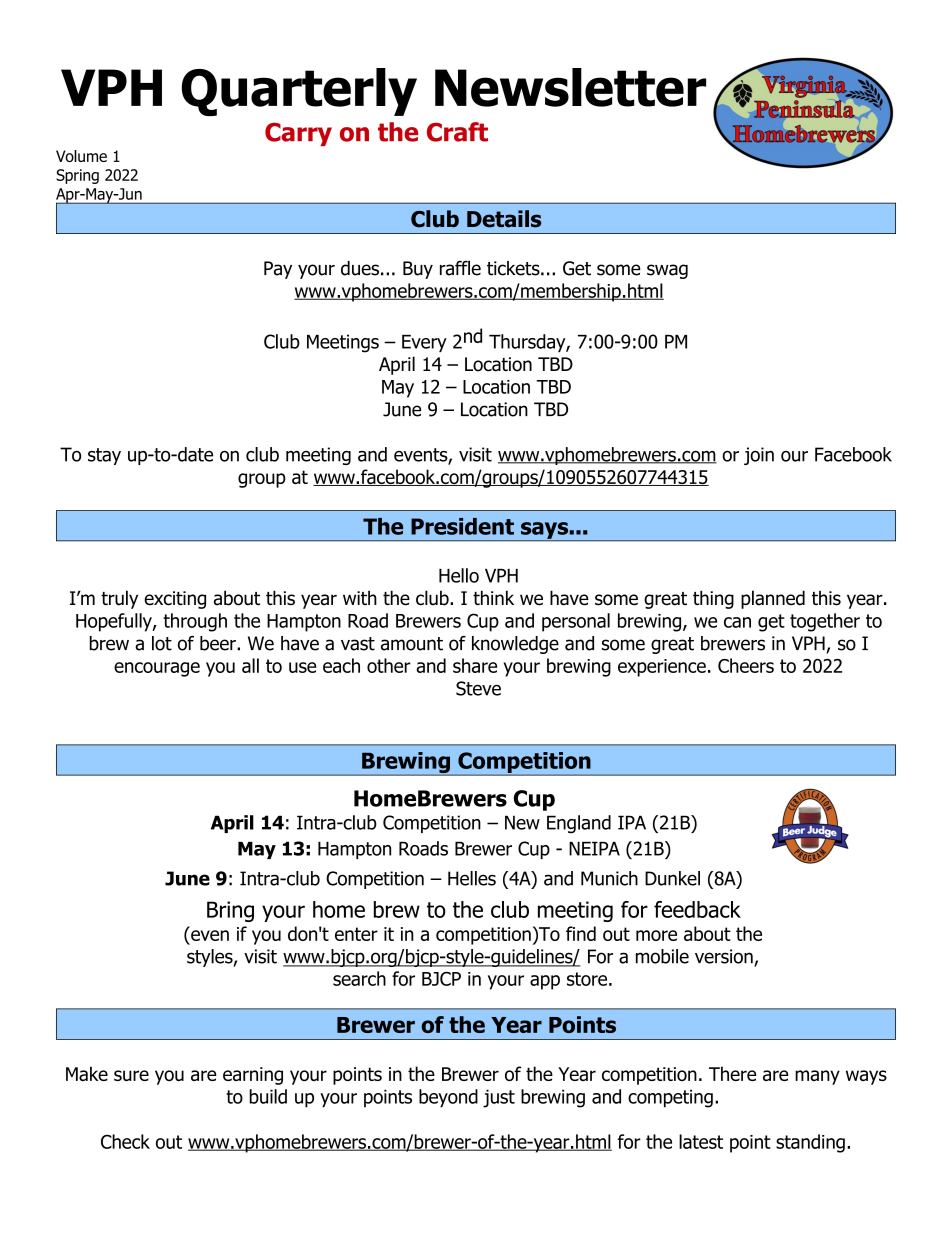 The image size is (952, 1233). What do you see at coordinates (759, 456) in the document?
I see `join` at bounding box center [759, 456].
